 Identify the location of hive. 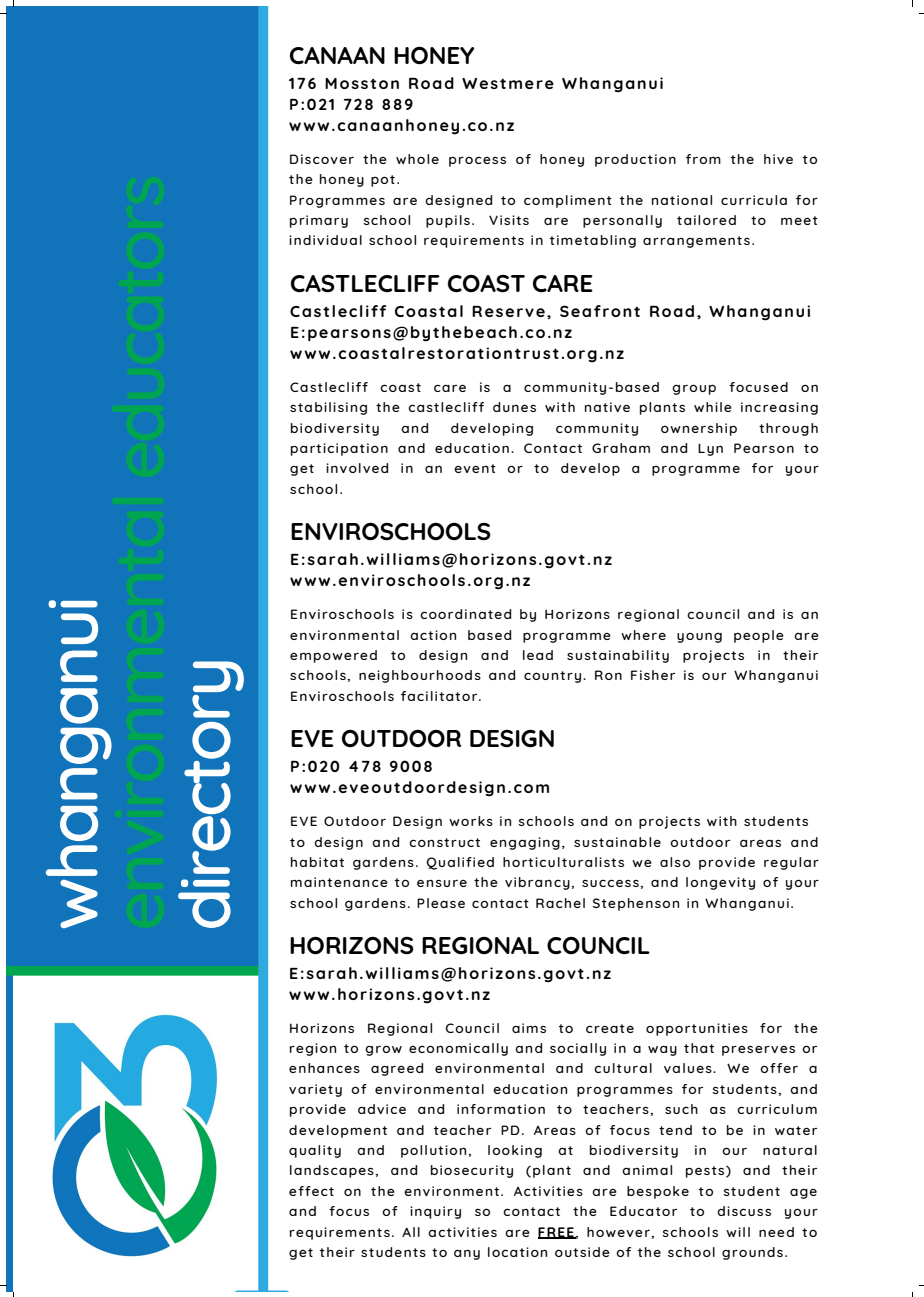
(778, 159).
